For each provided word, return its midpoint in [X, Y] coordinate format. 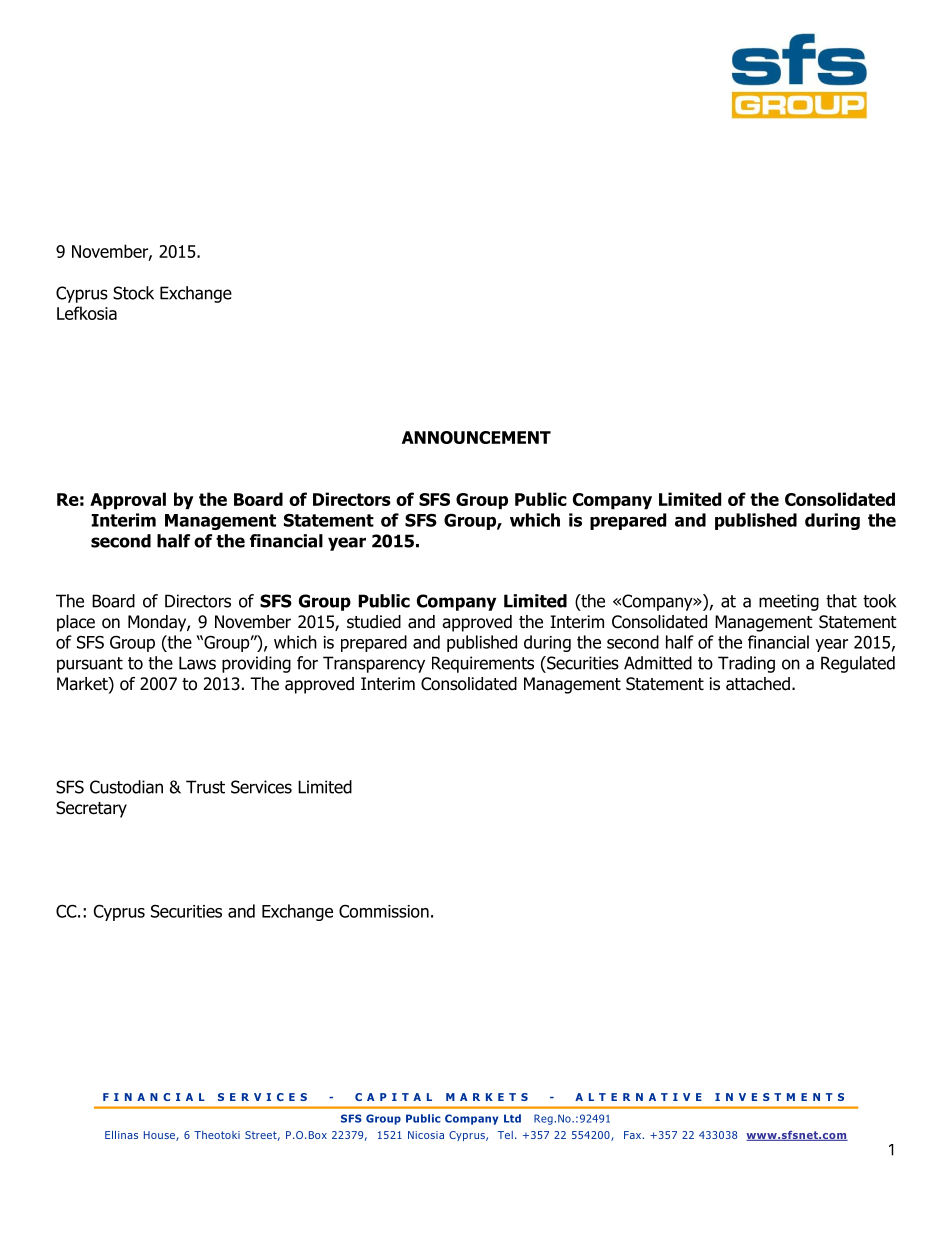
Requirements [483, 664]
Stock [133, 293]
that [841, 601]
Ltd [512, 1118]
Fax [632, 1135]
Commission [384, 911]
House [160, 1136]
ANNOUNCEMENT [476, 437]
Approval [128, 501]
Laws [197, 663]
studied [374, 622]
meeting [789, 602]
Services [261, 787]
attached [758, 684]
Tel [505, 1135]
